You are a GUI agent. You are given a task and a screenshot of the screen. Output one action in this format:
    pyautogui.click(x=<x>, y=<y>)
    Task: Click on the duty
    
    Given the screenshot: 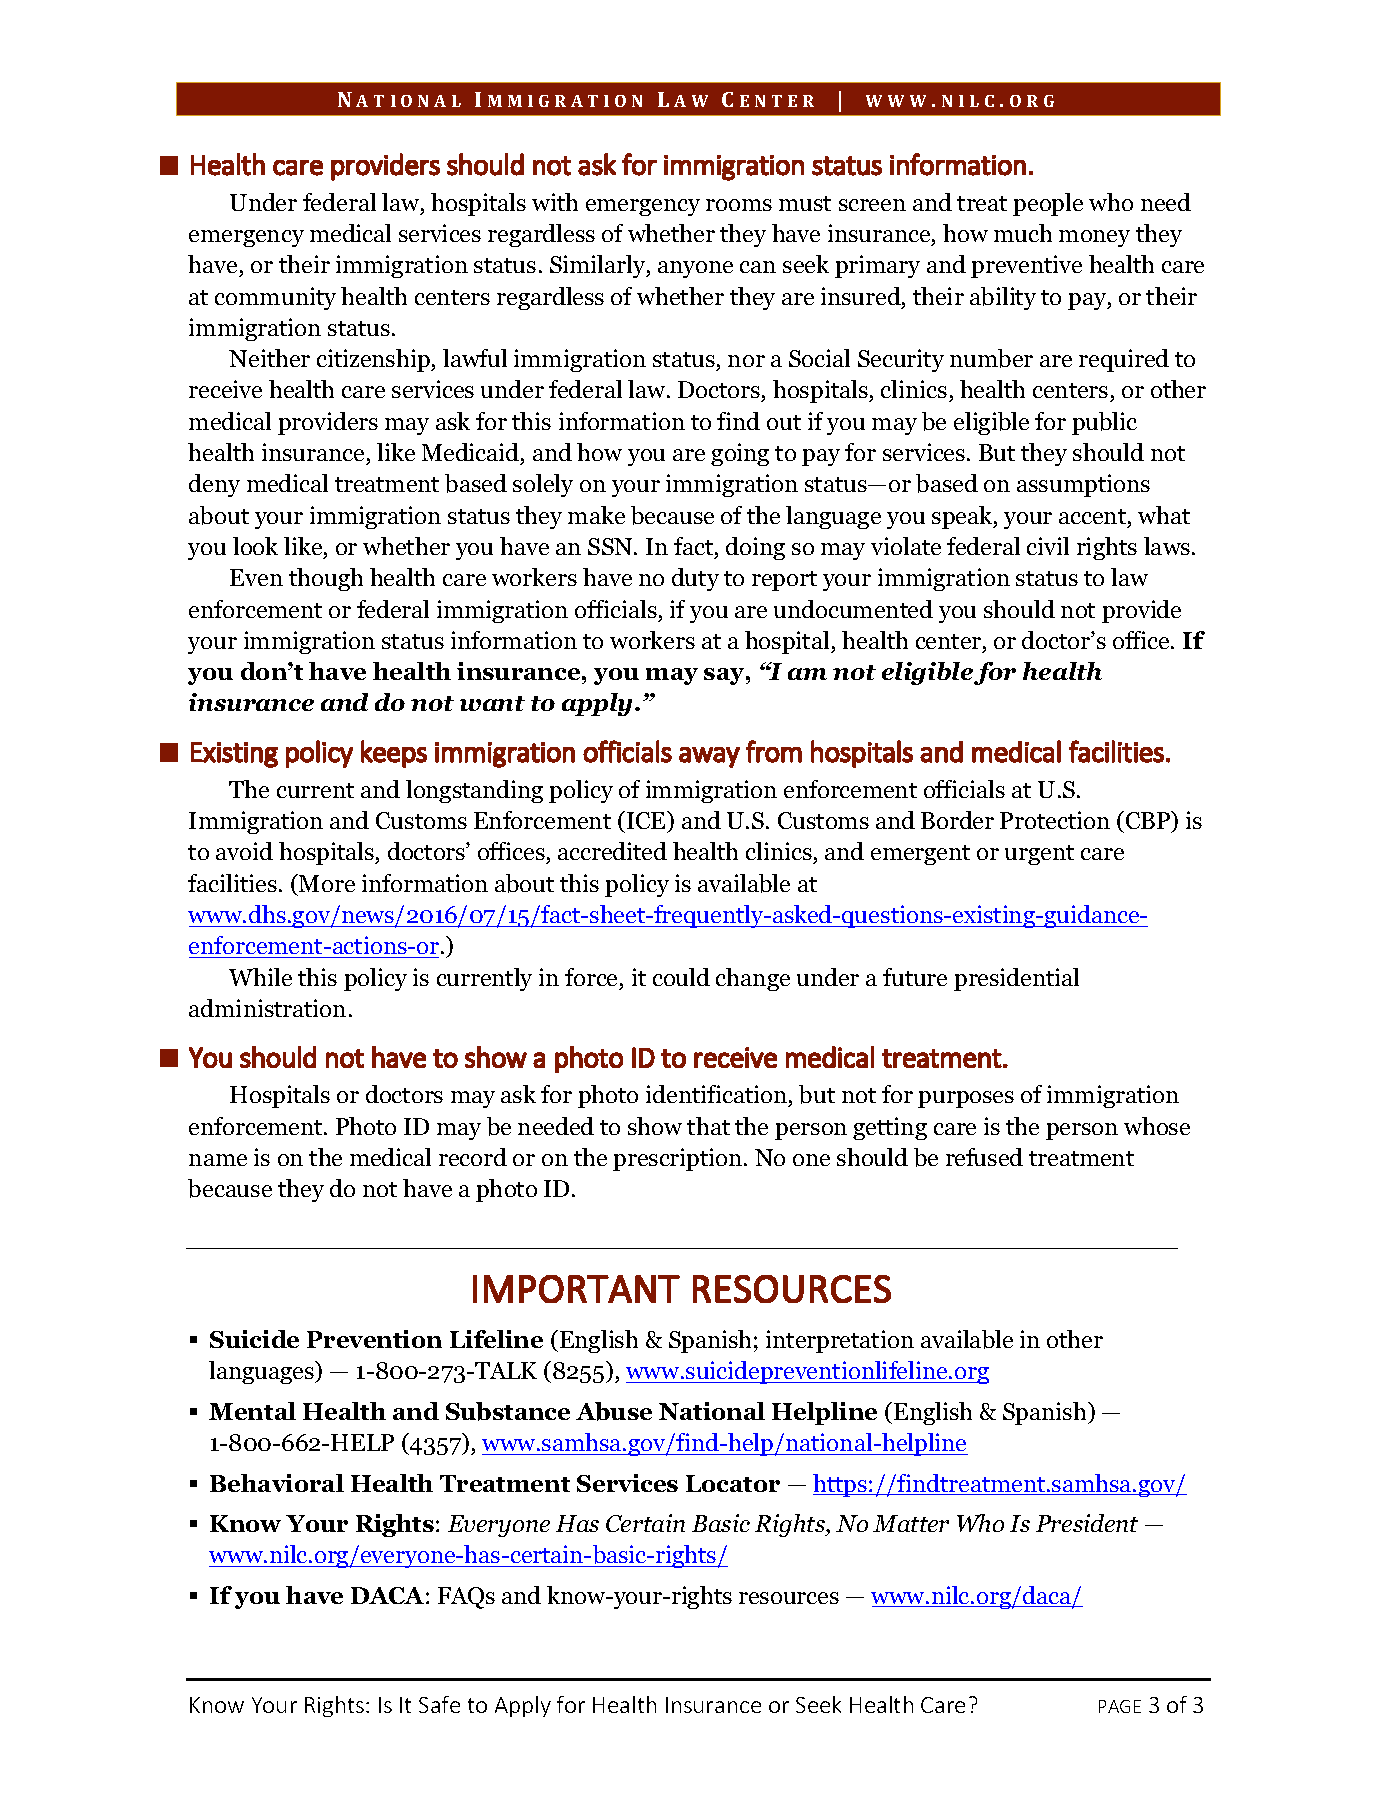 What is the action you would take?
    pyautogui.click(x=695, y=579)
